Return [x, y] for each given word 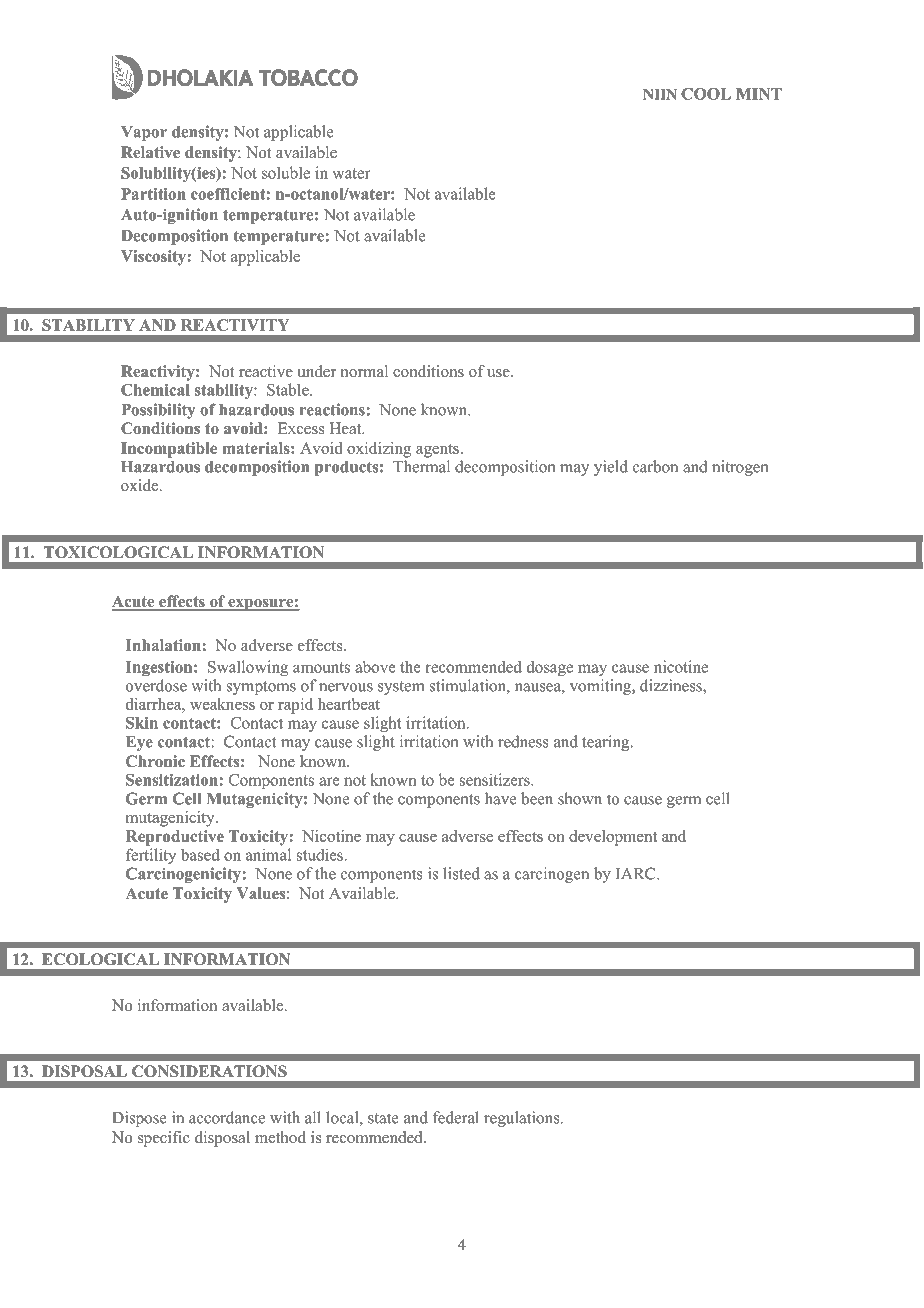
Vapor [144, 133]
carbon [655, 466]
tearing [607, 743]
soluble [286, 172]
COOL [706, 94]
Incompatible [169, 450]
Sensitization [173, 780]
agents [437, 451]
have [501, 798]
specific [164, 1139]
